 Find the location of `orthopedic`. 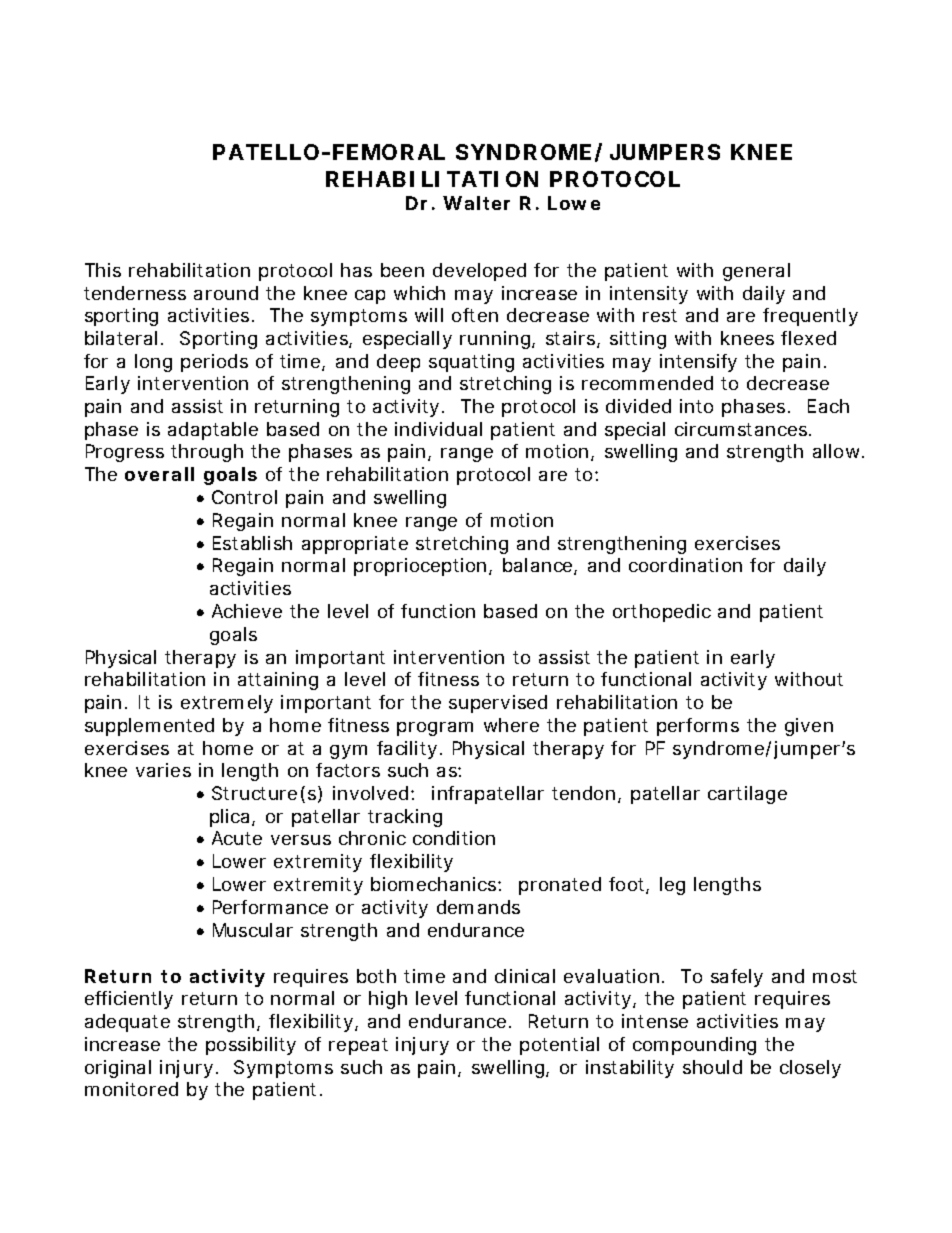

orthopedic is located at coordinates (662, 613).
